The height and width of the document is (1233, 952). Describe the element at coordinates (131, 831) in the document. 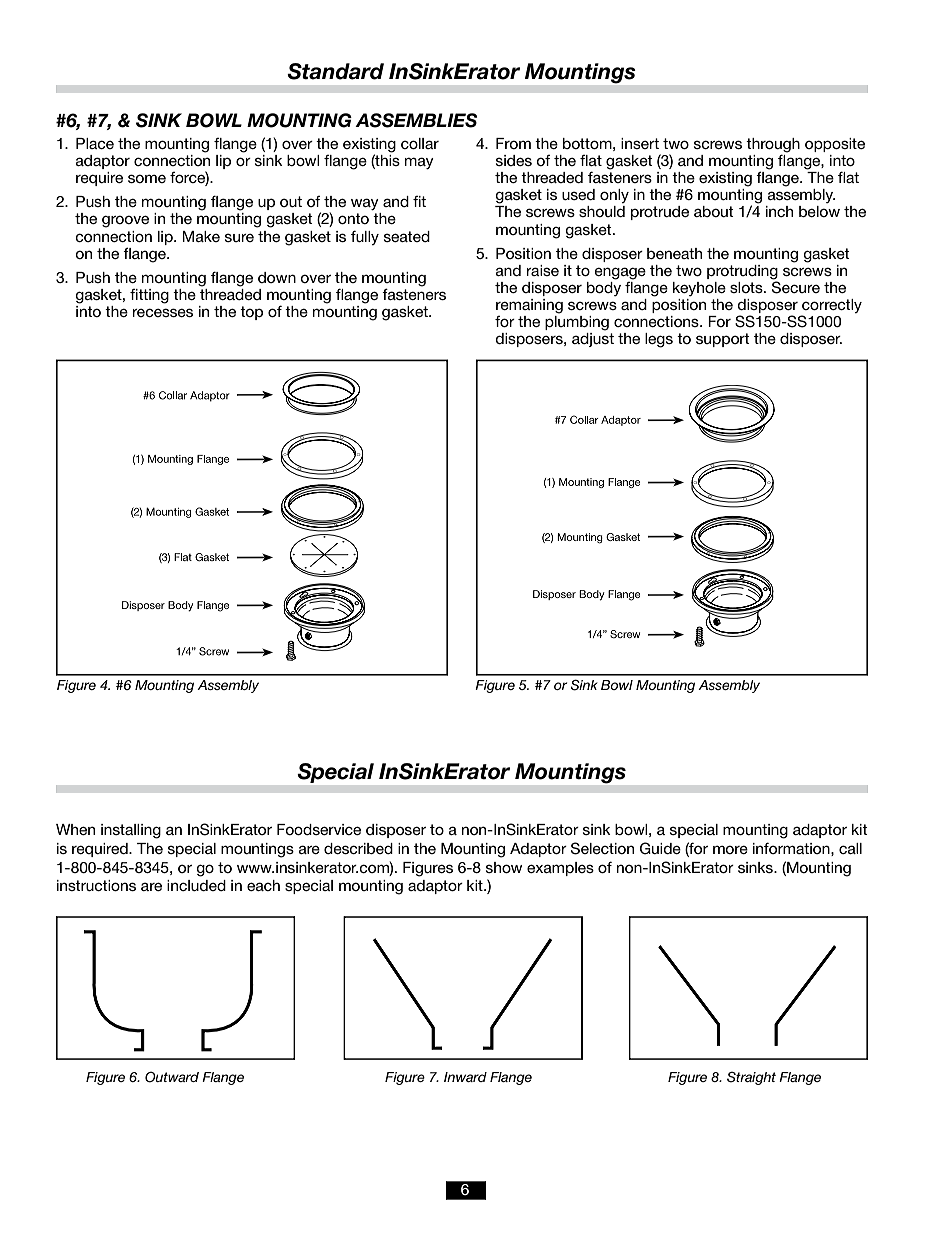

I see `installing` at that location.
